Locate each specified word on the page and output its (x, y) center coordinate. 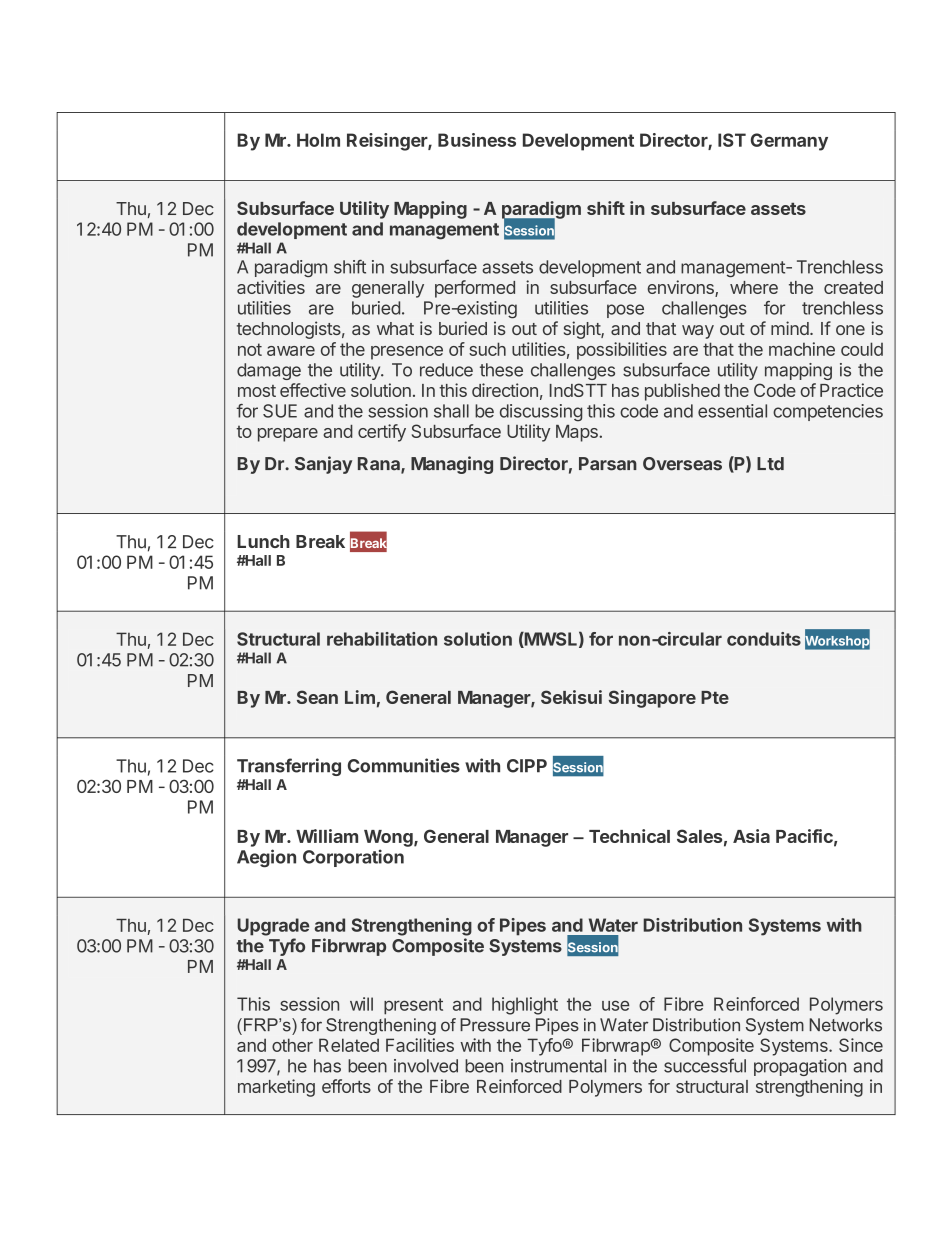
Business (477, 140)
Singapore (652, 699)
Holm (318, 140)
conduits (764, 639)
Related (349, 1045)
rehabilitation (382, 639)
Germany (789, 142)
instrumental (558, 1066)
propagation (800, 1067)
